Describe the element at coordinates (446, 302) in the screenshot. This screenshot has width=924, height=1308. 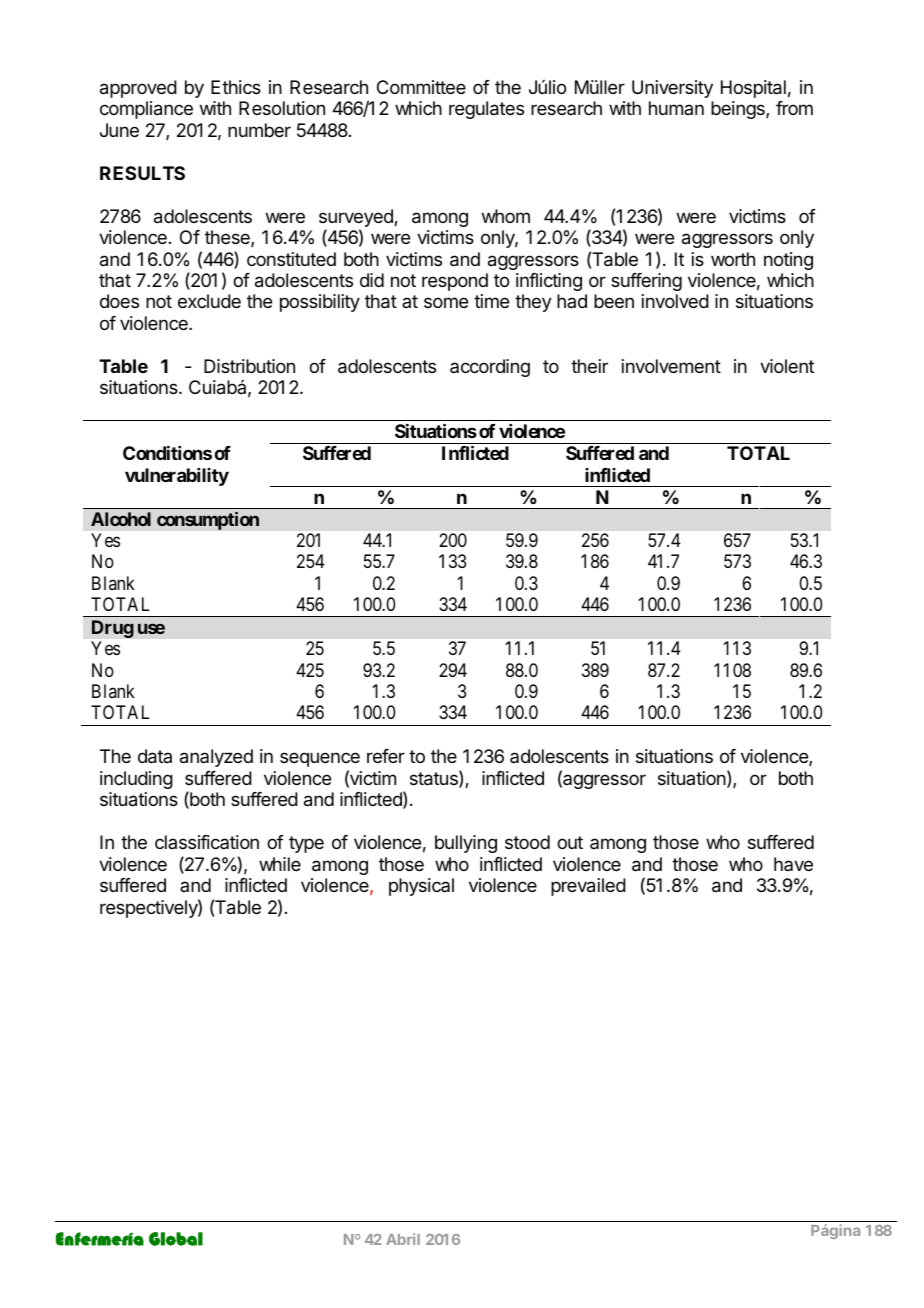
I see `some` at that location.
